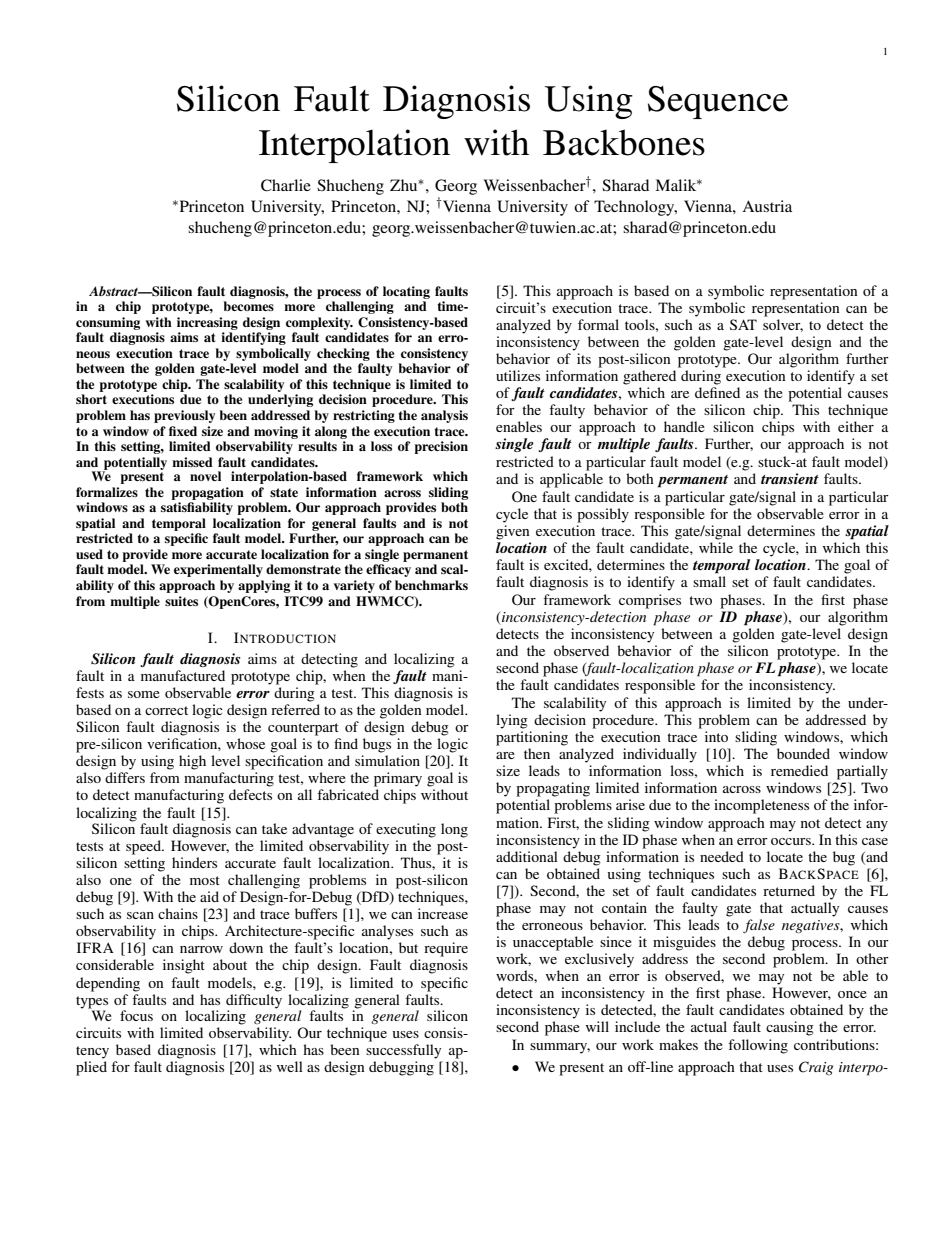  Describe the element at coordinates (709, 581) in the document. I see `small` at that location.
